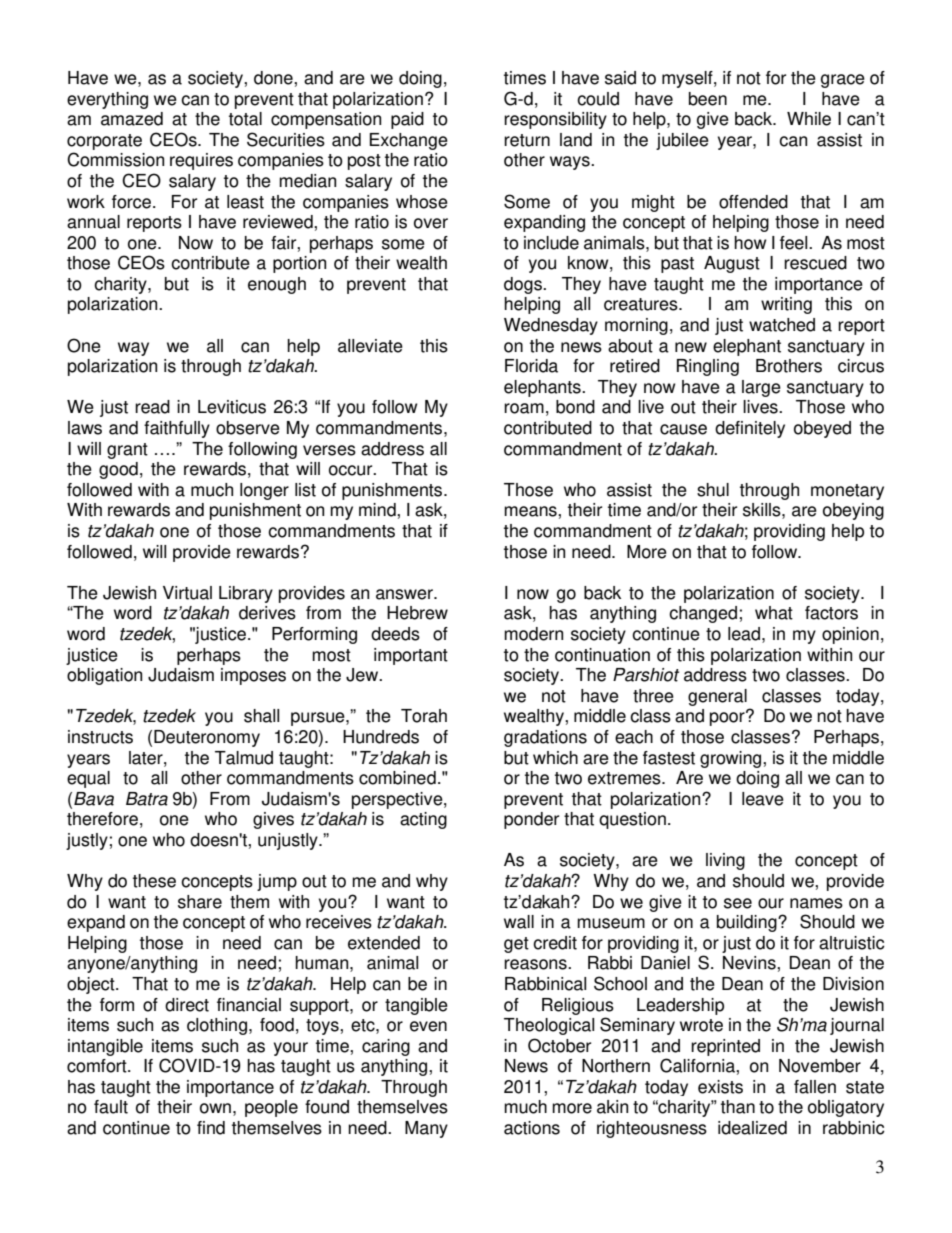 The image size is (952, 1233). I want to click on return, so click(527, 140).
